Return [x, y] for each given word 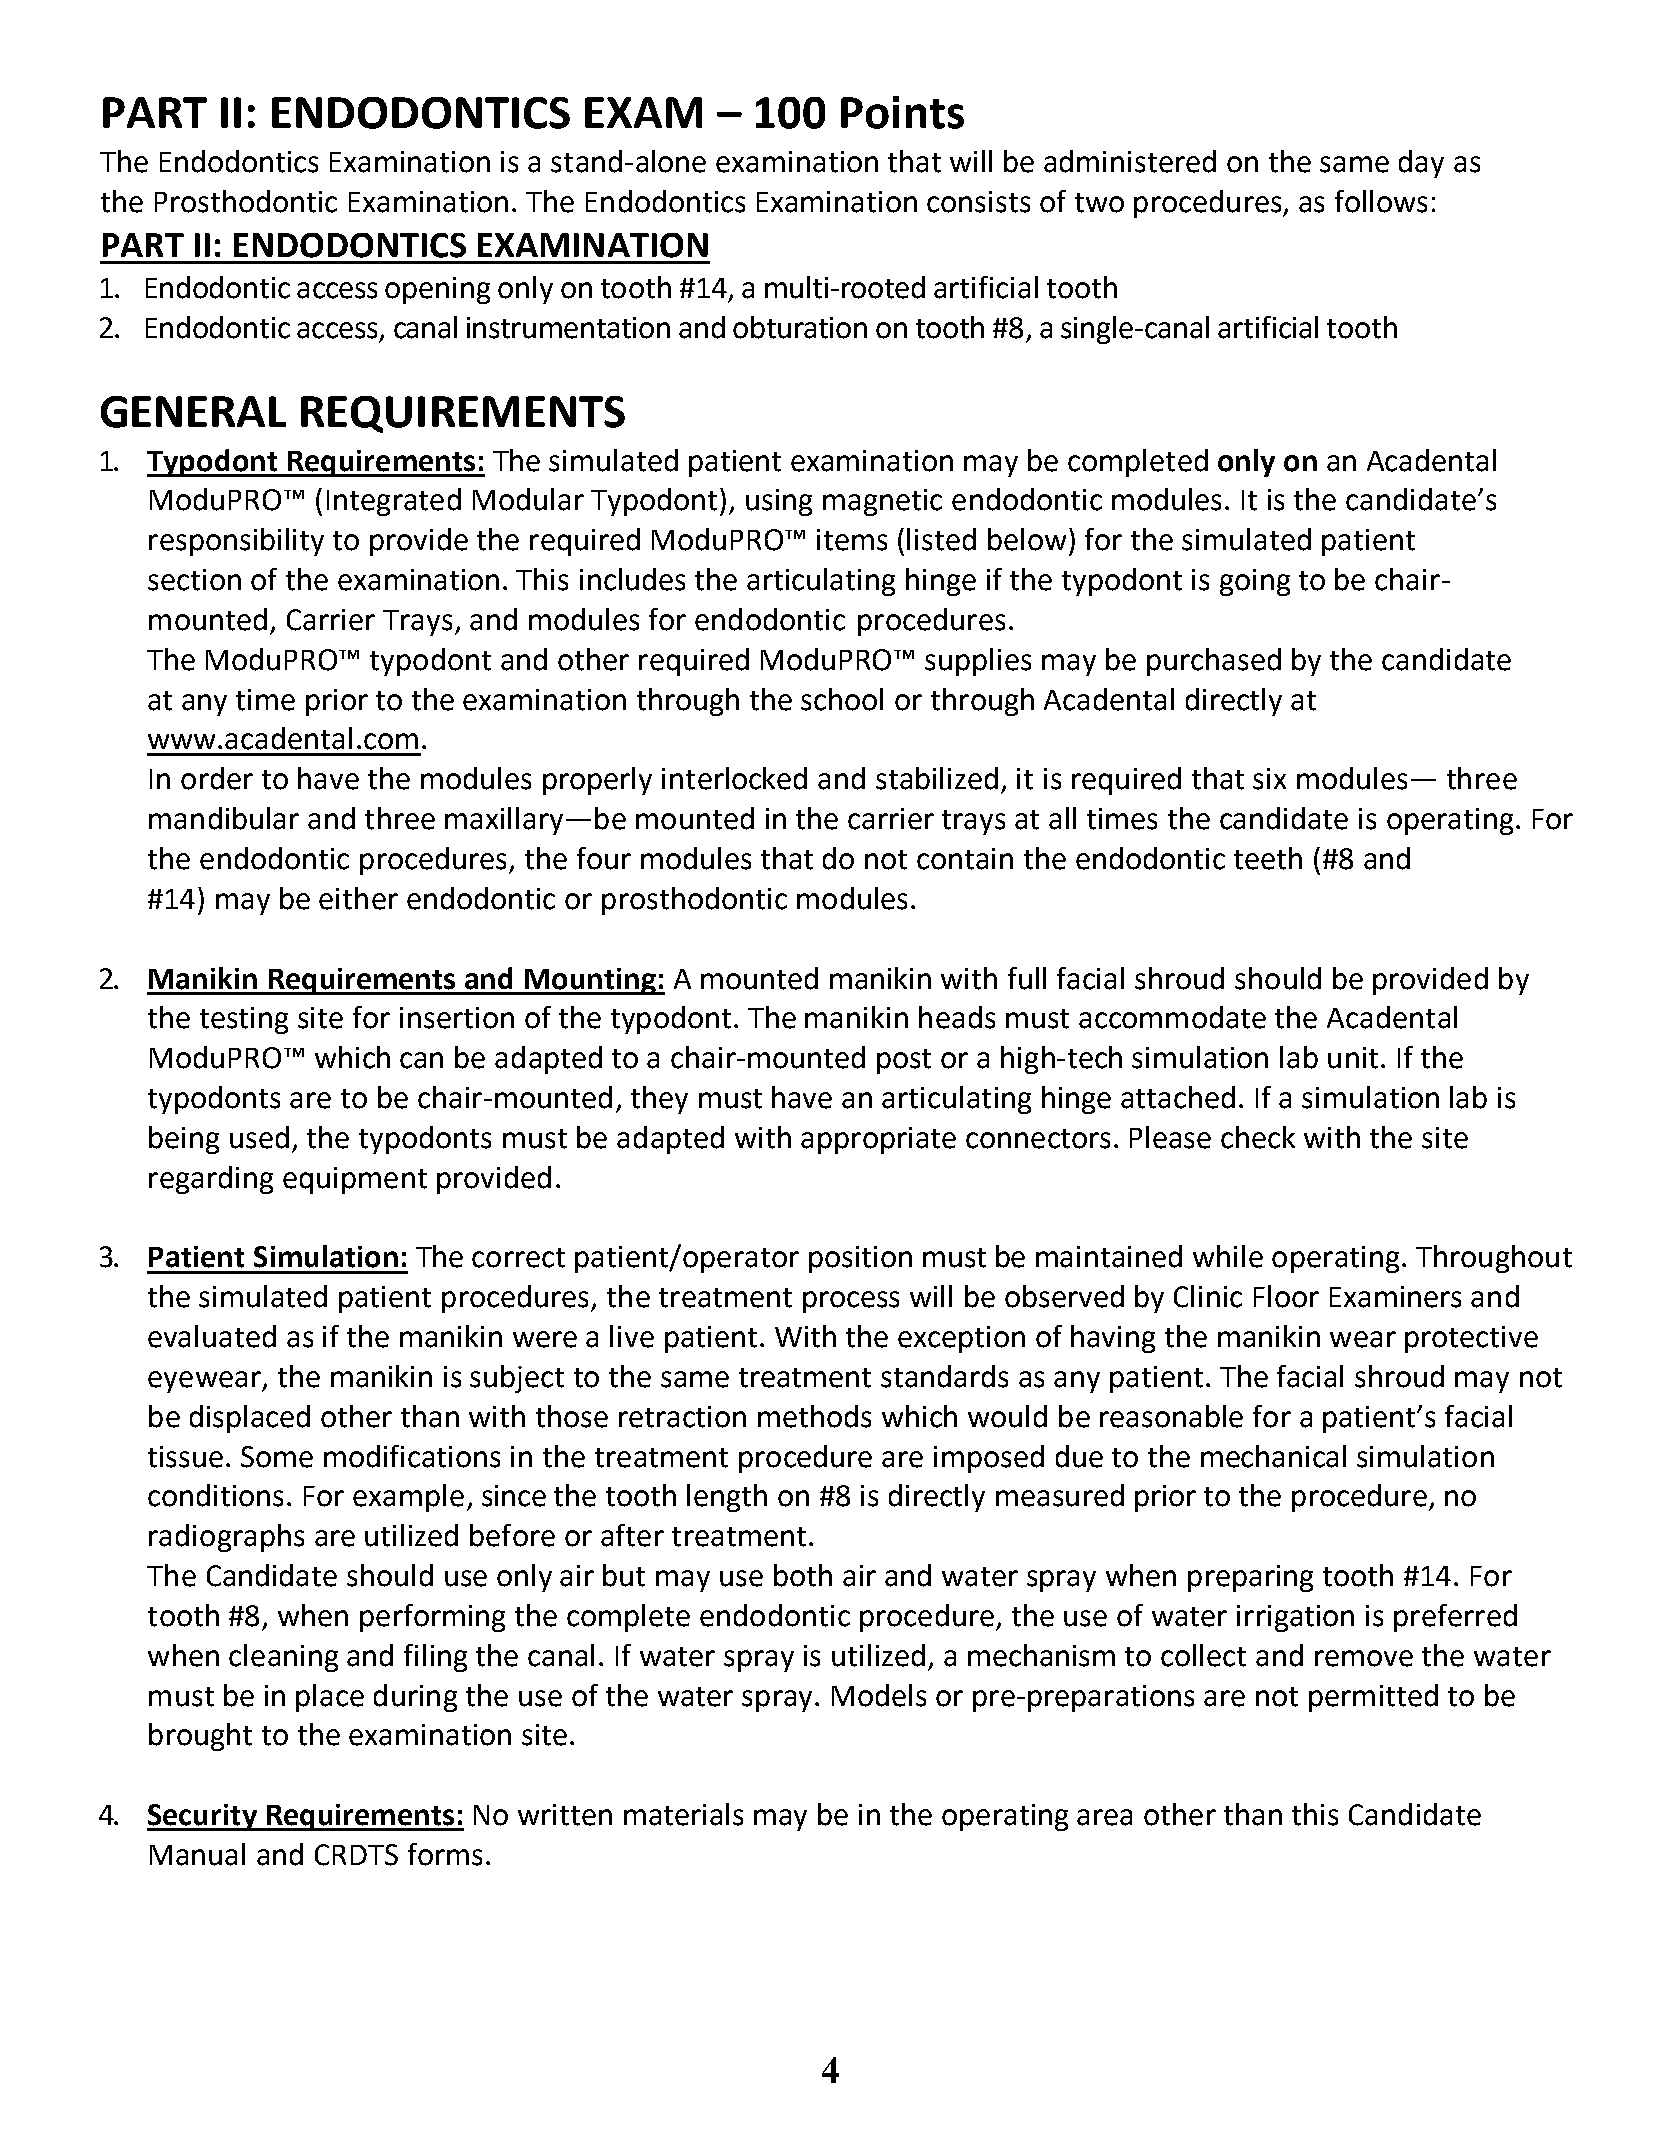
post [904, 1061]
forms [445, 1854]
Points [902, 112]
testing [244, 1020]
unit [1353, 1058]
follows [1381, 201]
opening [437, 290]
